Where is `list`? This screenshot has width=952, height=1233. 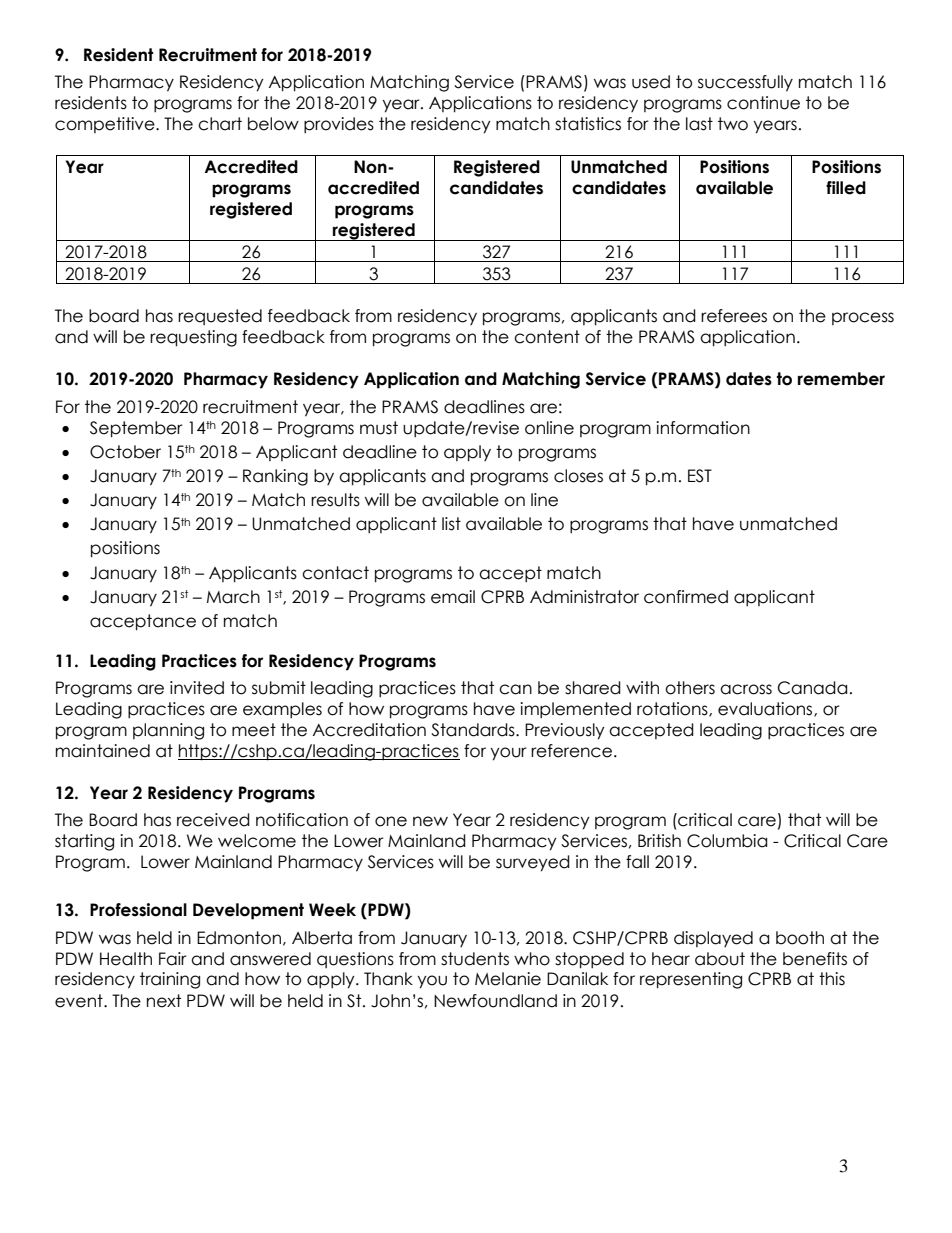
list is located at coordinates (451, 524).
